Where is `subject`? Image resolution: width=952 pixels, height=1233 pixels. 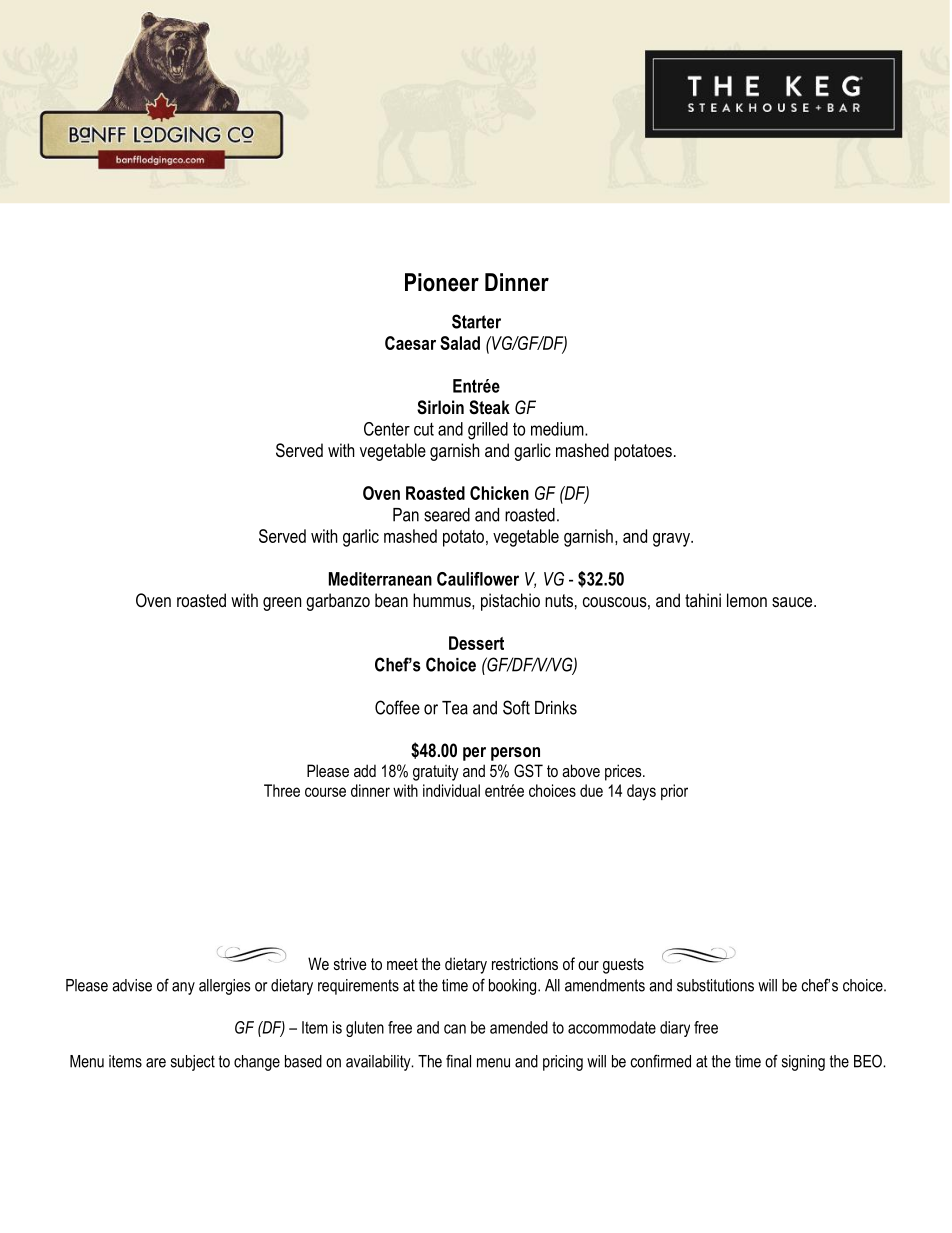 subject is located at coordinates (193, 1063).
